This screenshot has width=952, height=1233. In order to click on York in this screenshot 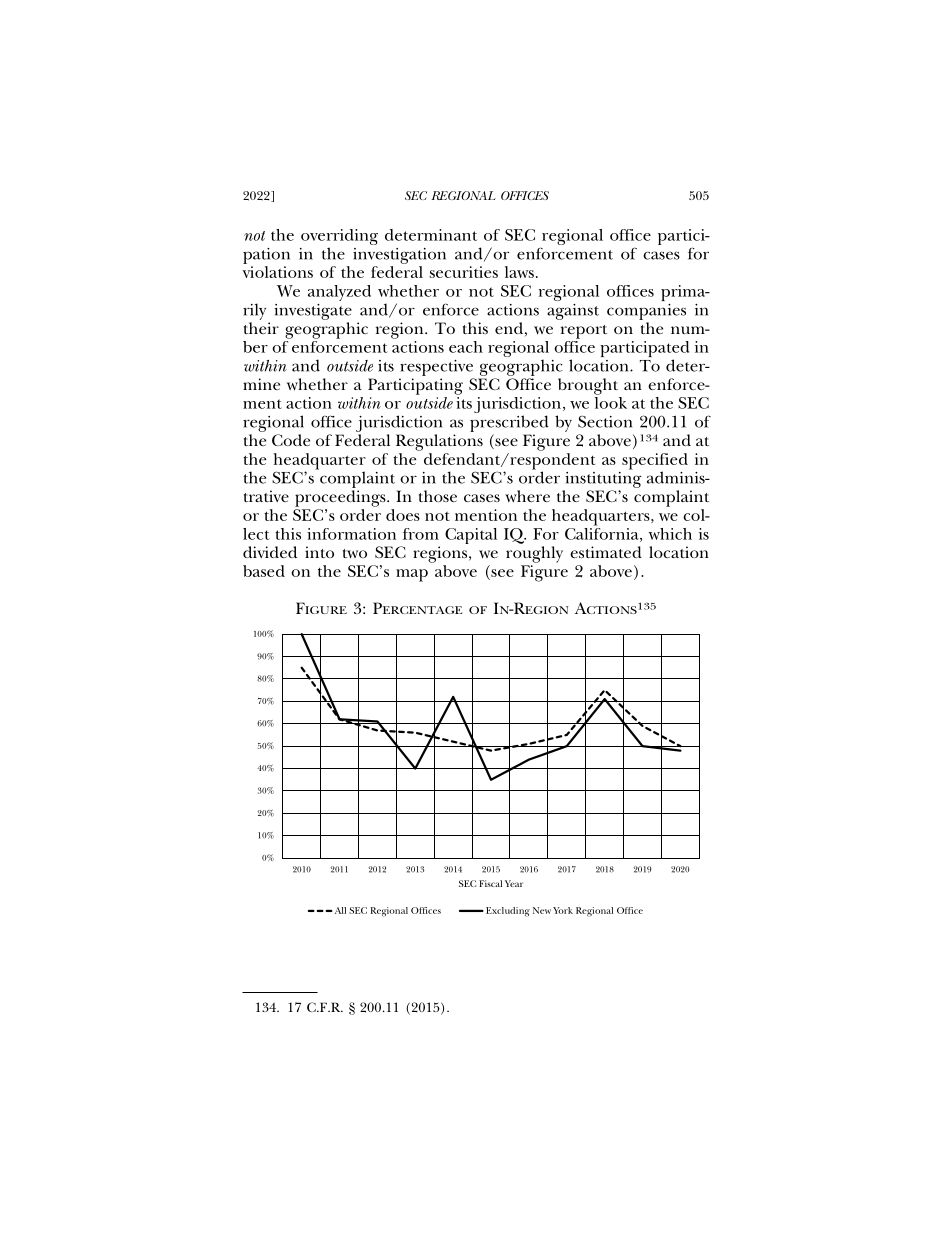, I will do `click(563, 910)`.
